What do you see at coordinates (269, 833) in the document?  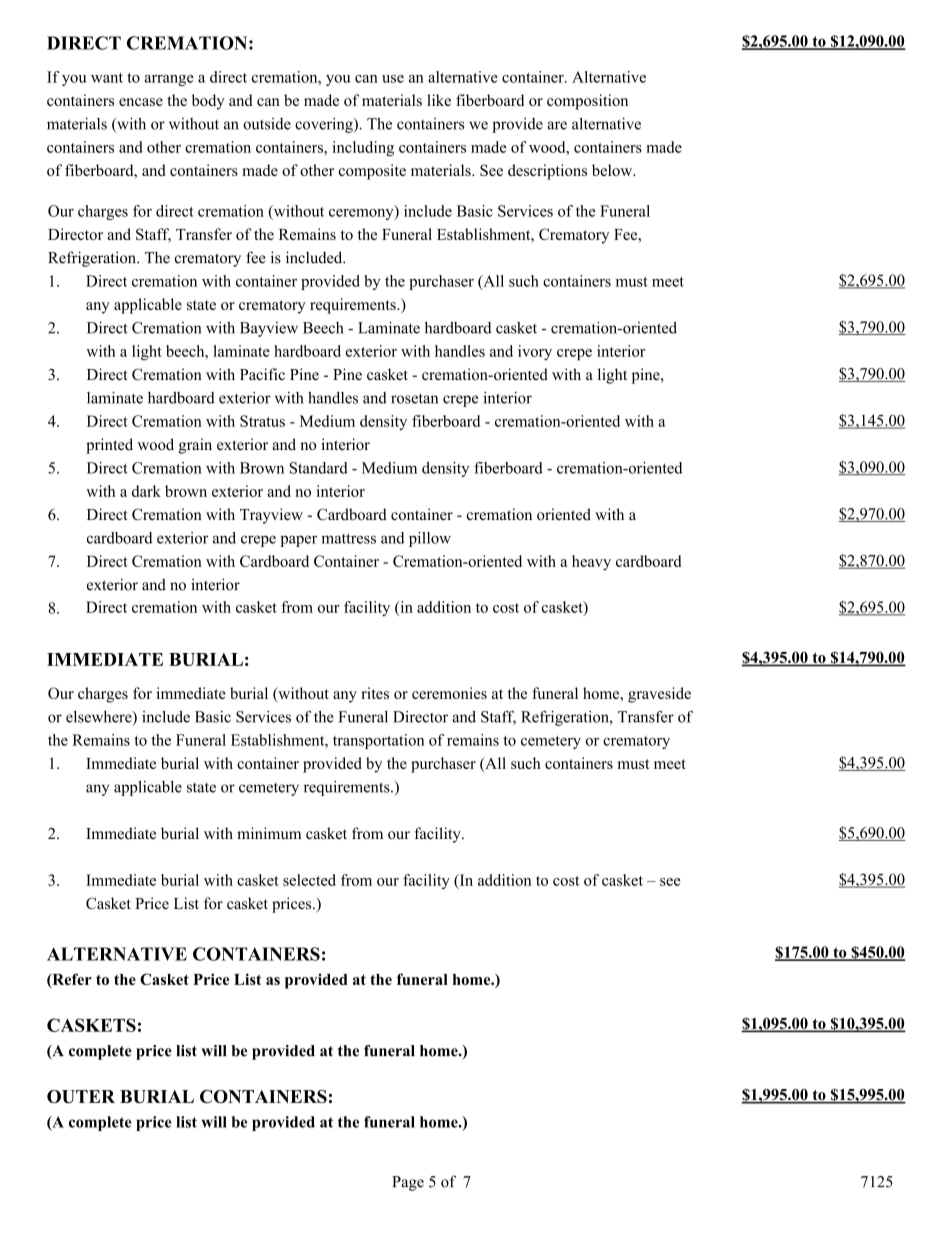 I see `minimum` at bounding box center [269, 833].
